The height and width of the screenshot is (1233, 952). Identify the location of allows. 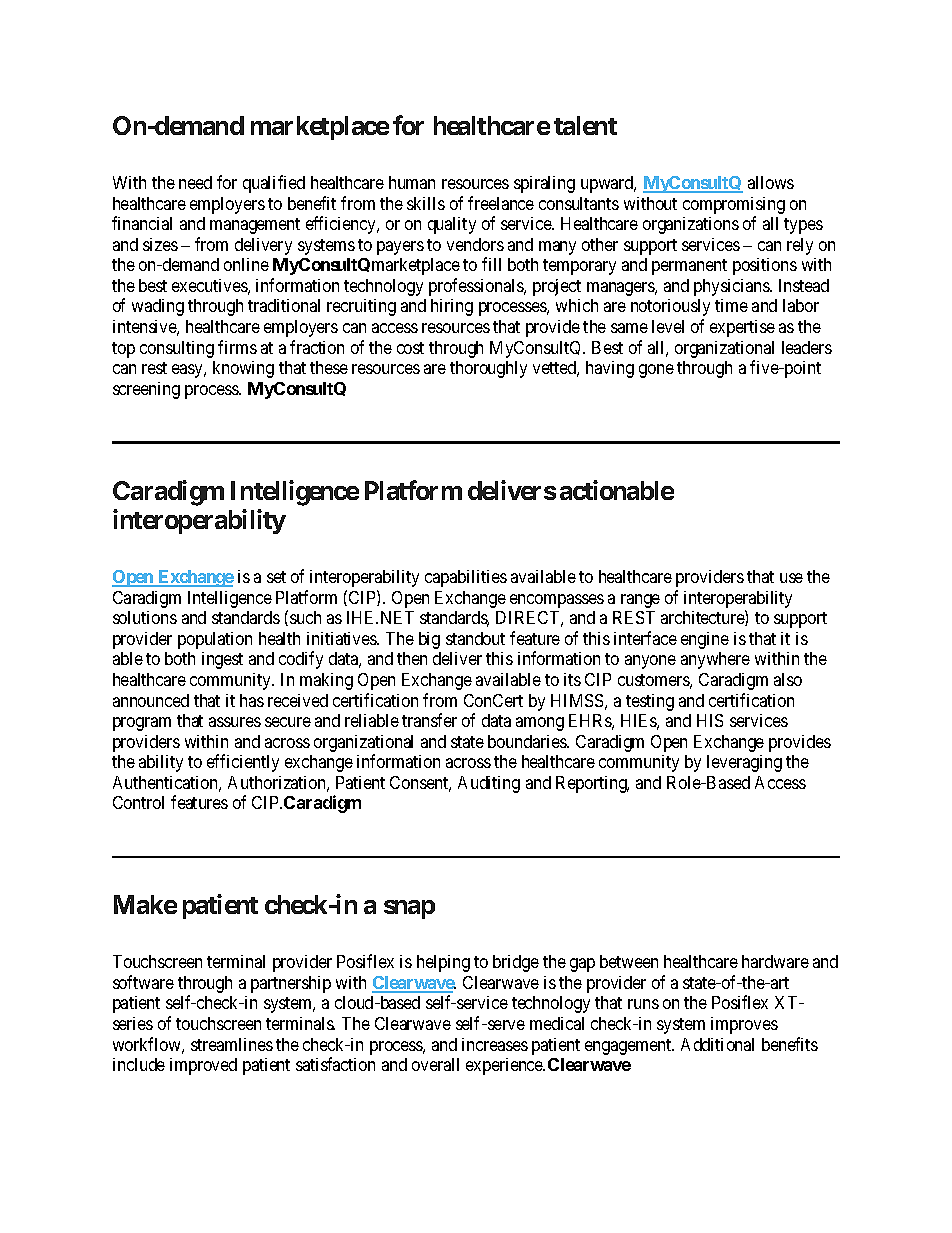
(771, 182).
